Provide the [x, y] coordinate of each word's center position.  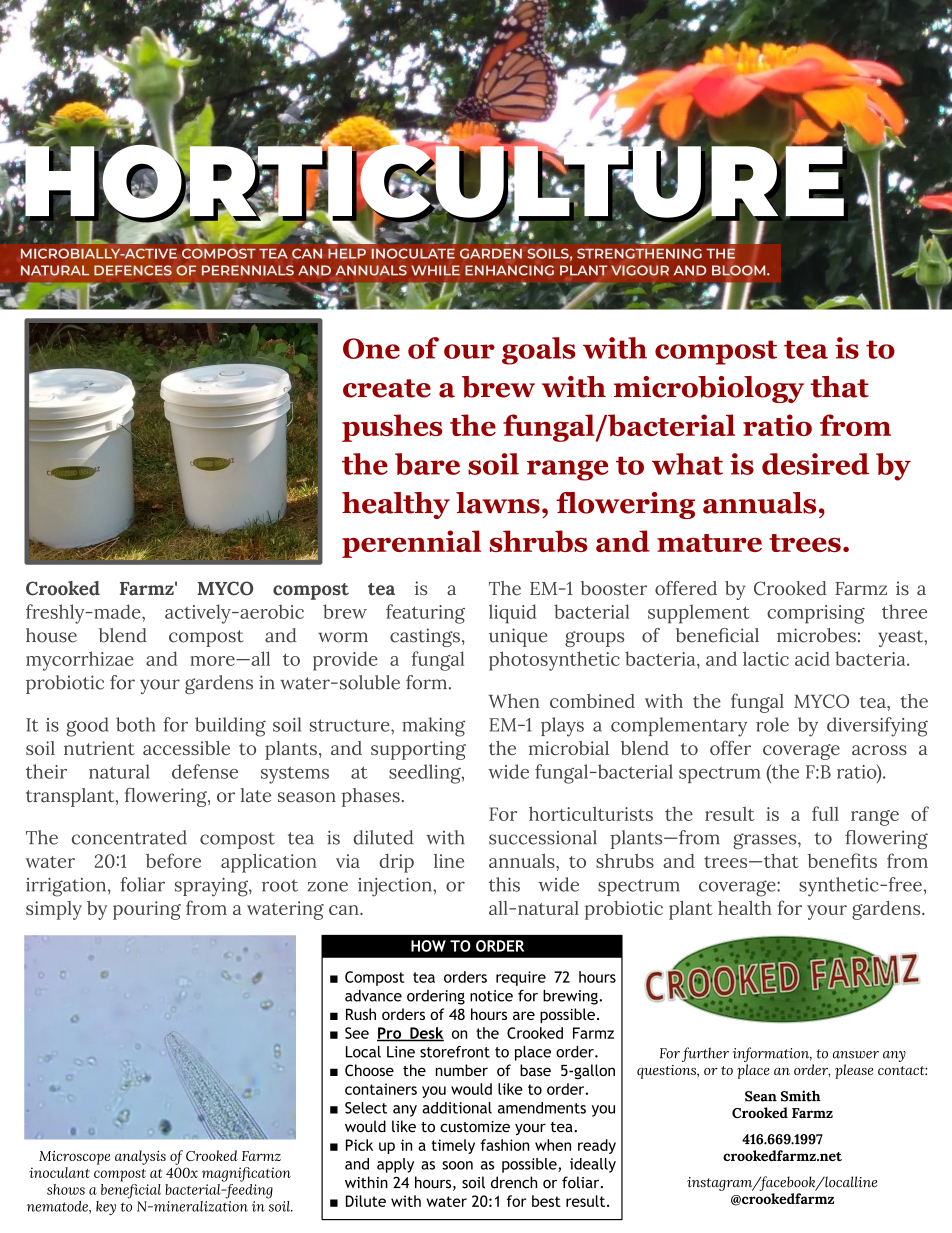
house [51, 635]
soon [457, 1165]
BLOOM [740, 270]
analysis [140, 1157]
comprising [816, 614]
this [504, 884]
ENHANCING [509, 270]
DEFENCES [133, 270]
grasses [766, 841]
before [173, 860]
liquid [513, 614]
